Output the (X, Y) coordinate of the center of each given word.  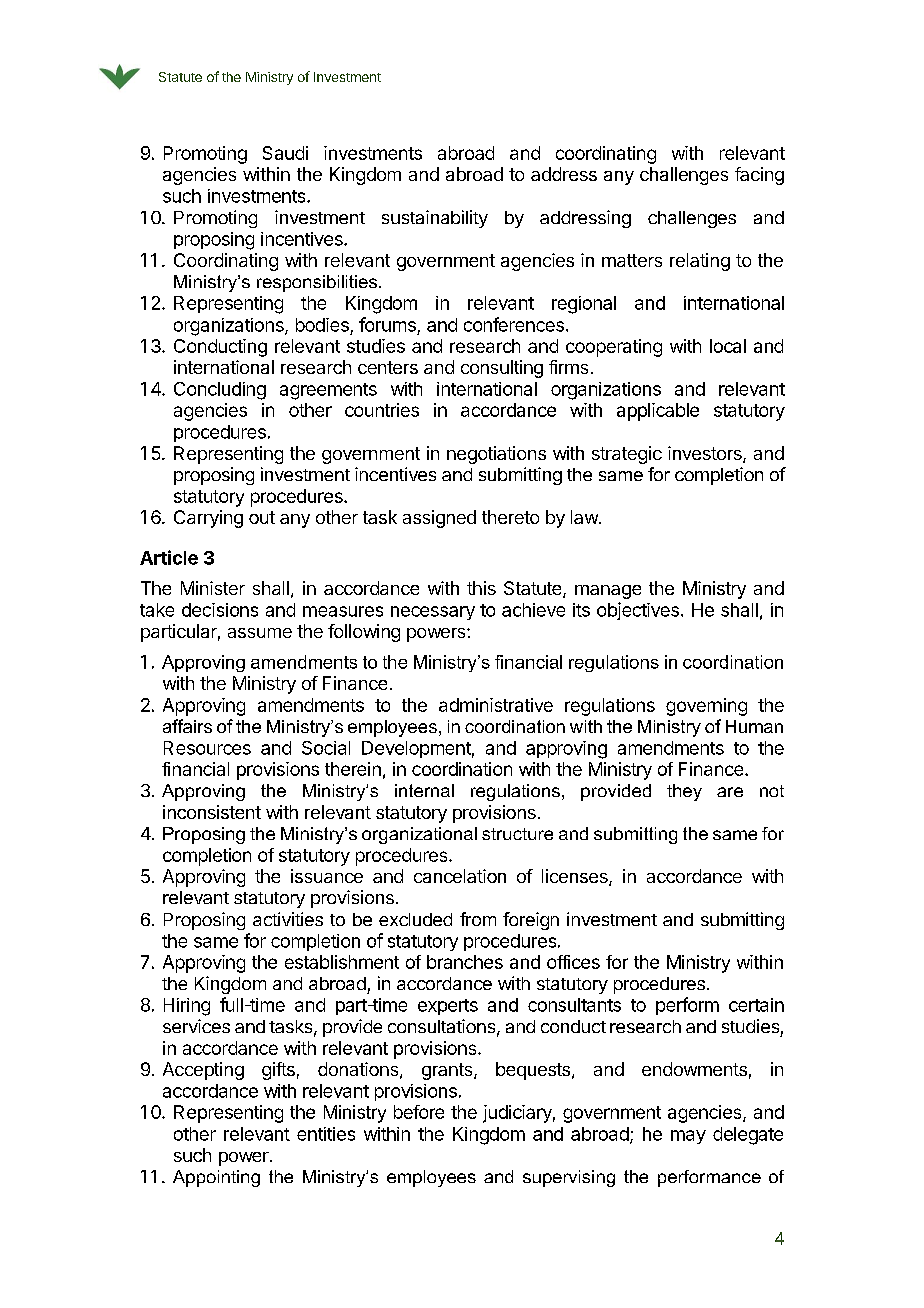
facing (759, 176)
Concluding (220, 391)
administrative (496, 705)
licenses (576, 877)
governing (706, 707)
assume (260, 633)
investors (706, 454)
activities (288, 919)
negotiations (496, 455)
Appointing (216, 1178)
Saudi (285, 153)
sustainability (435, 219)
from (478, 919)
